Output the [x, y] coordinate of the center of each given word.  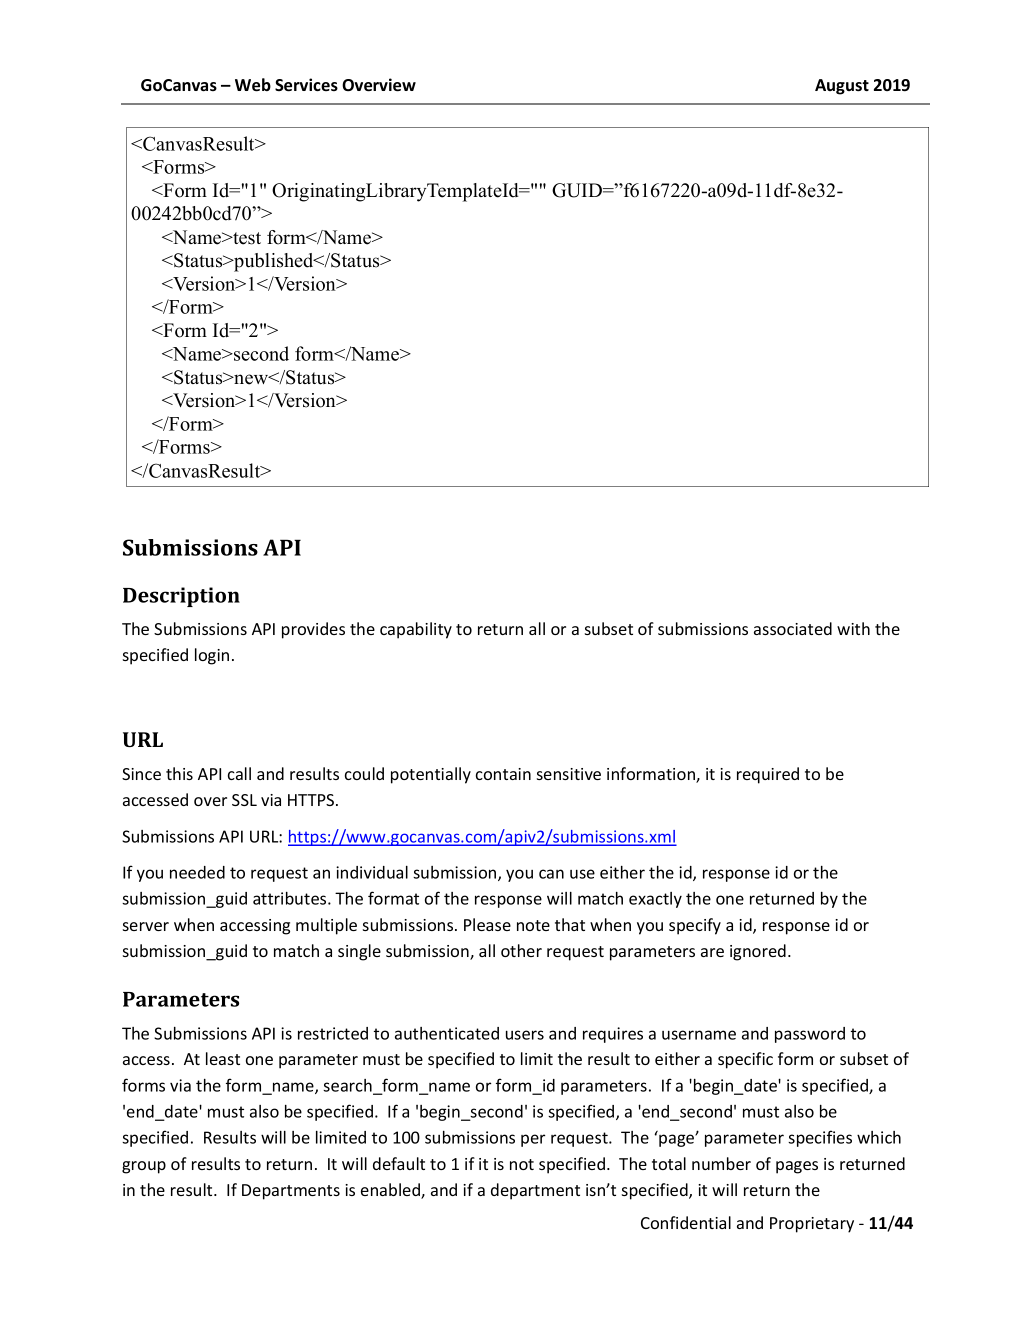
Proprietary [812, 1225]
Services [306, 85]
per [533, 1140]
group [144, 1167]
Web [253, 85]
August [842, 87]
